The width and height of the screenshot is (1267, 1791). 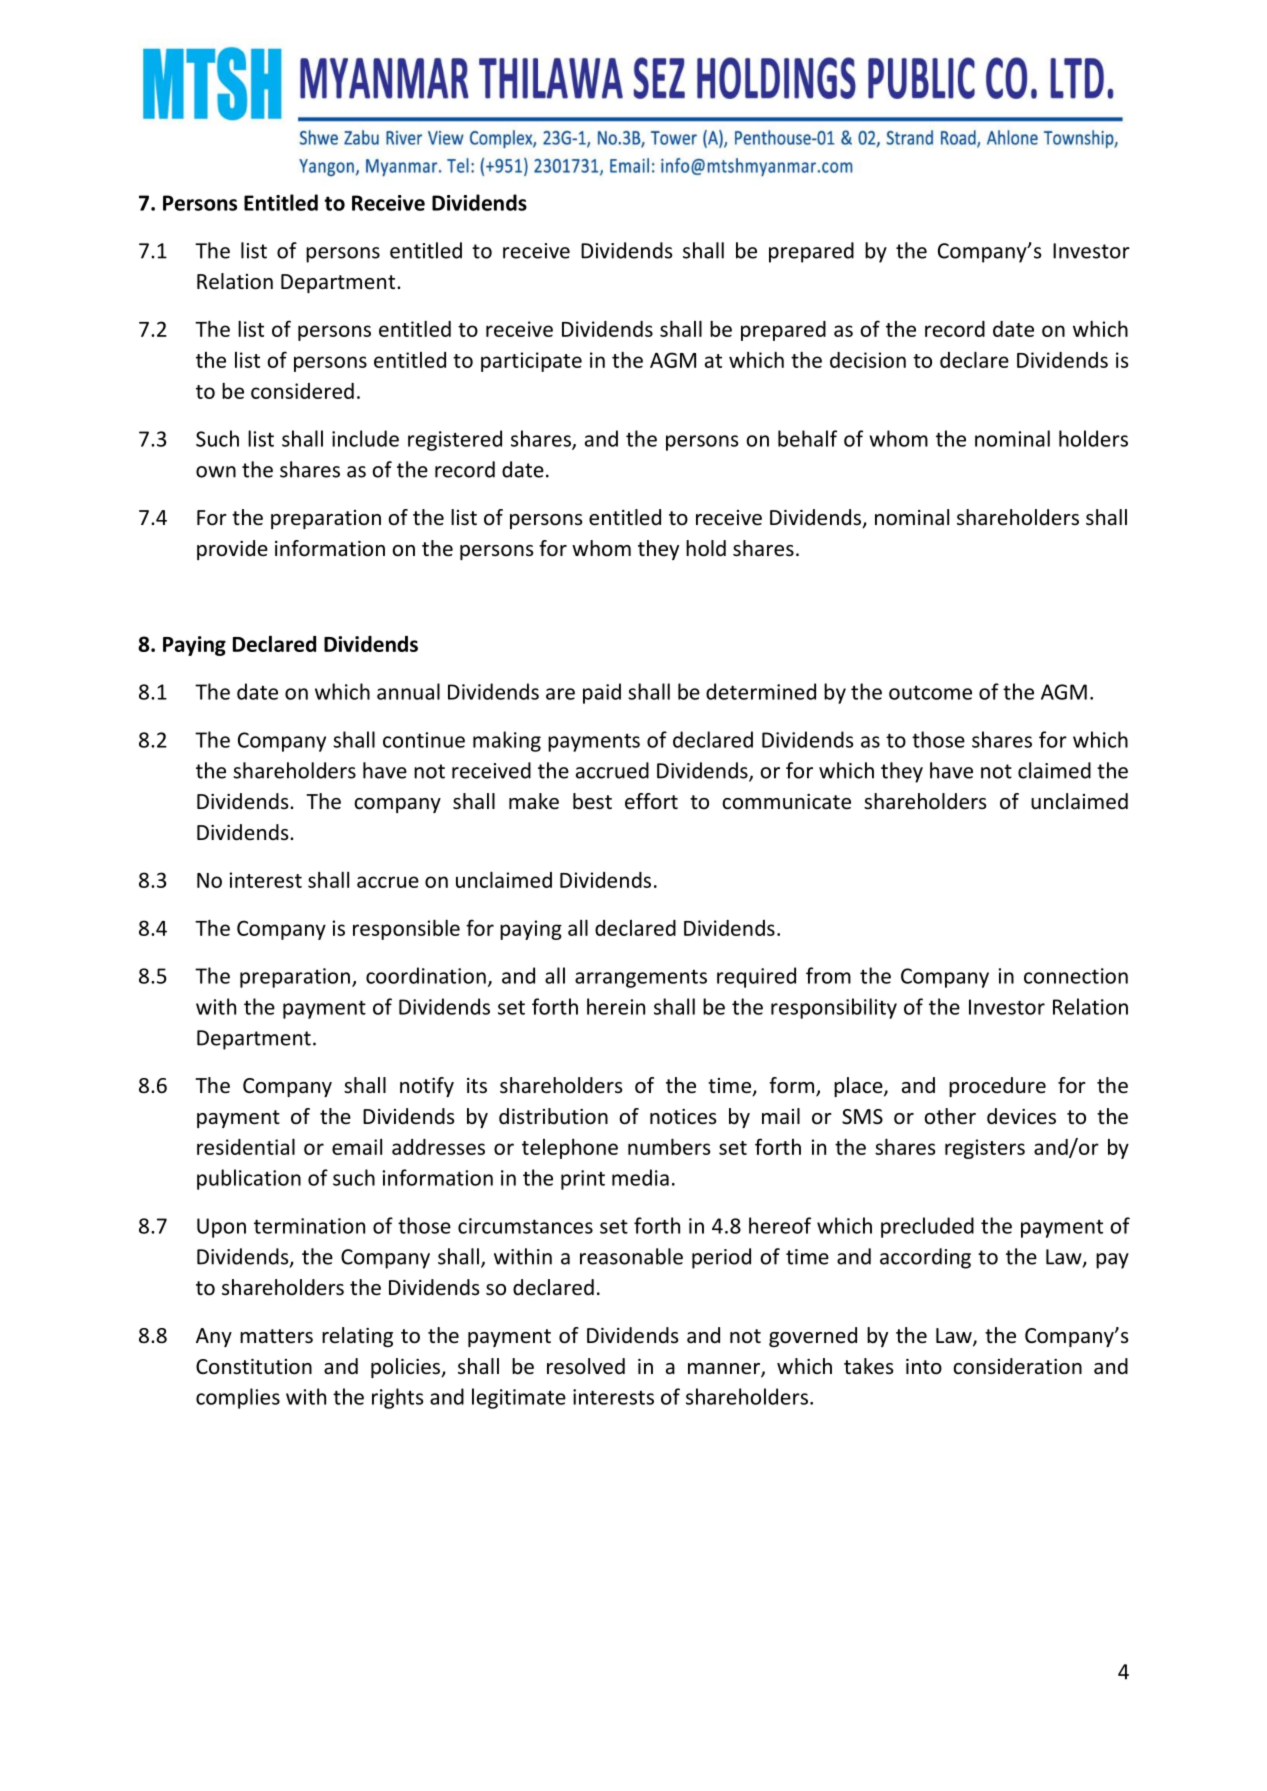 What do you see at coordinates (408, 691) in the screenshot?
I see `annual` at bounding box center [408, 691].
